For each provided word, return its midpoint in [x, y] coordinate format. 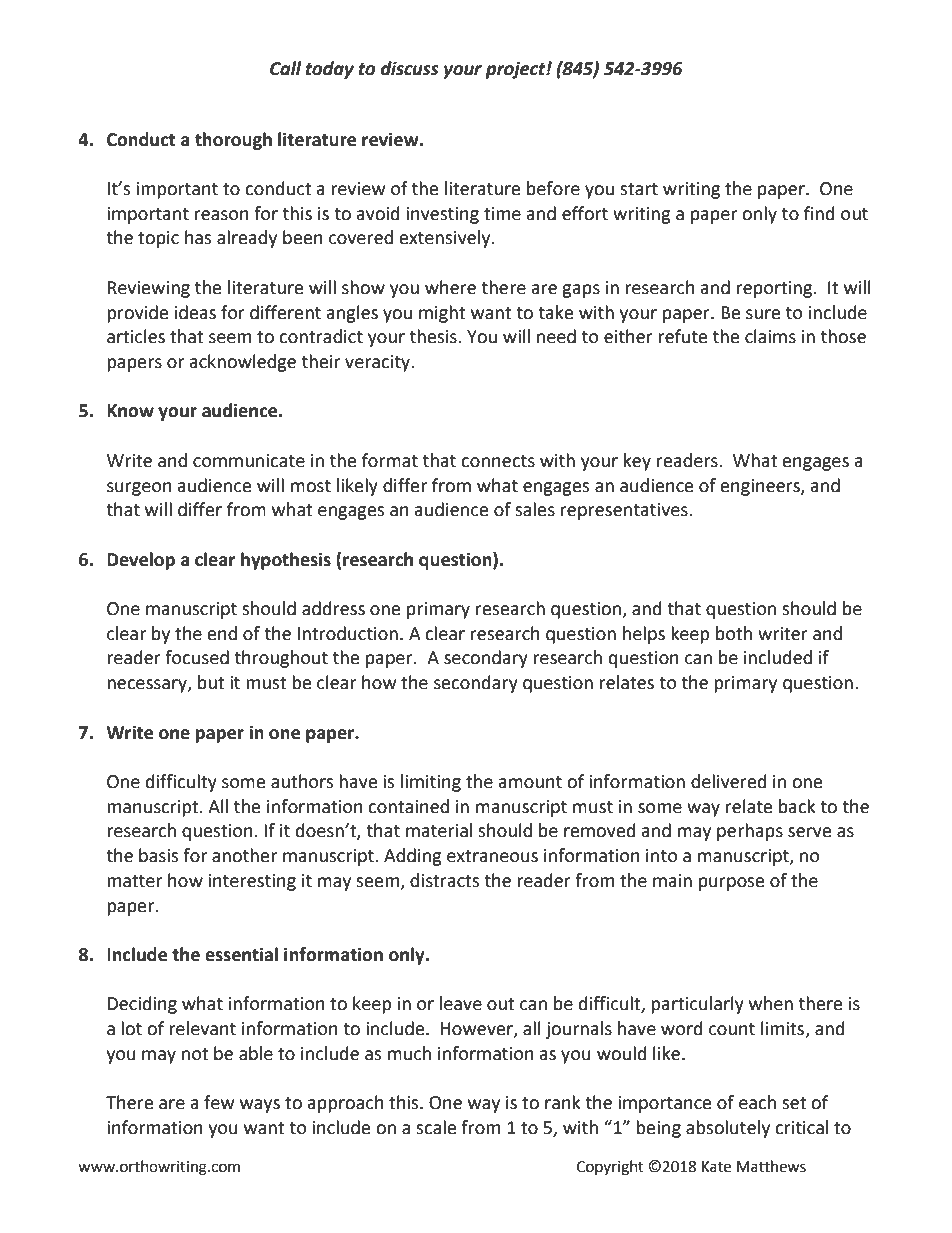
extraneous [492, 856]
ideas [195, 312]
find [819, 213]
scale [436, 1127]
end [222, 633]
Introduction [348, 633]
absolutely [728, 1129]
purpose [731, 884]
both [734, 633]
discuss [410, 68]
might [442, 314]
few [219, 1102]
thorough [233, 141]
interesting [252, 882]
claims [770, 336]
